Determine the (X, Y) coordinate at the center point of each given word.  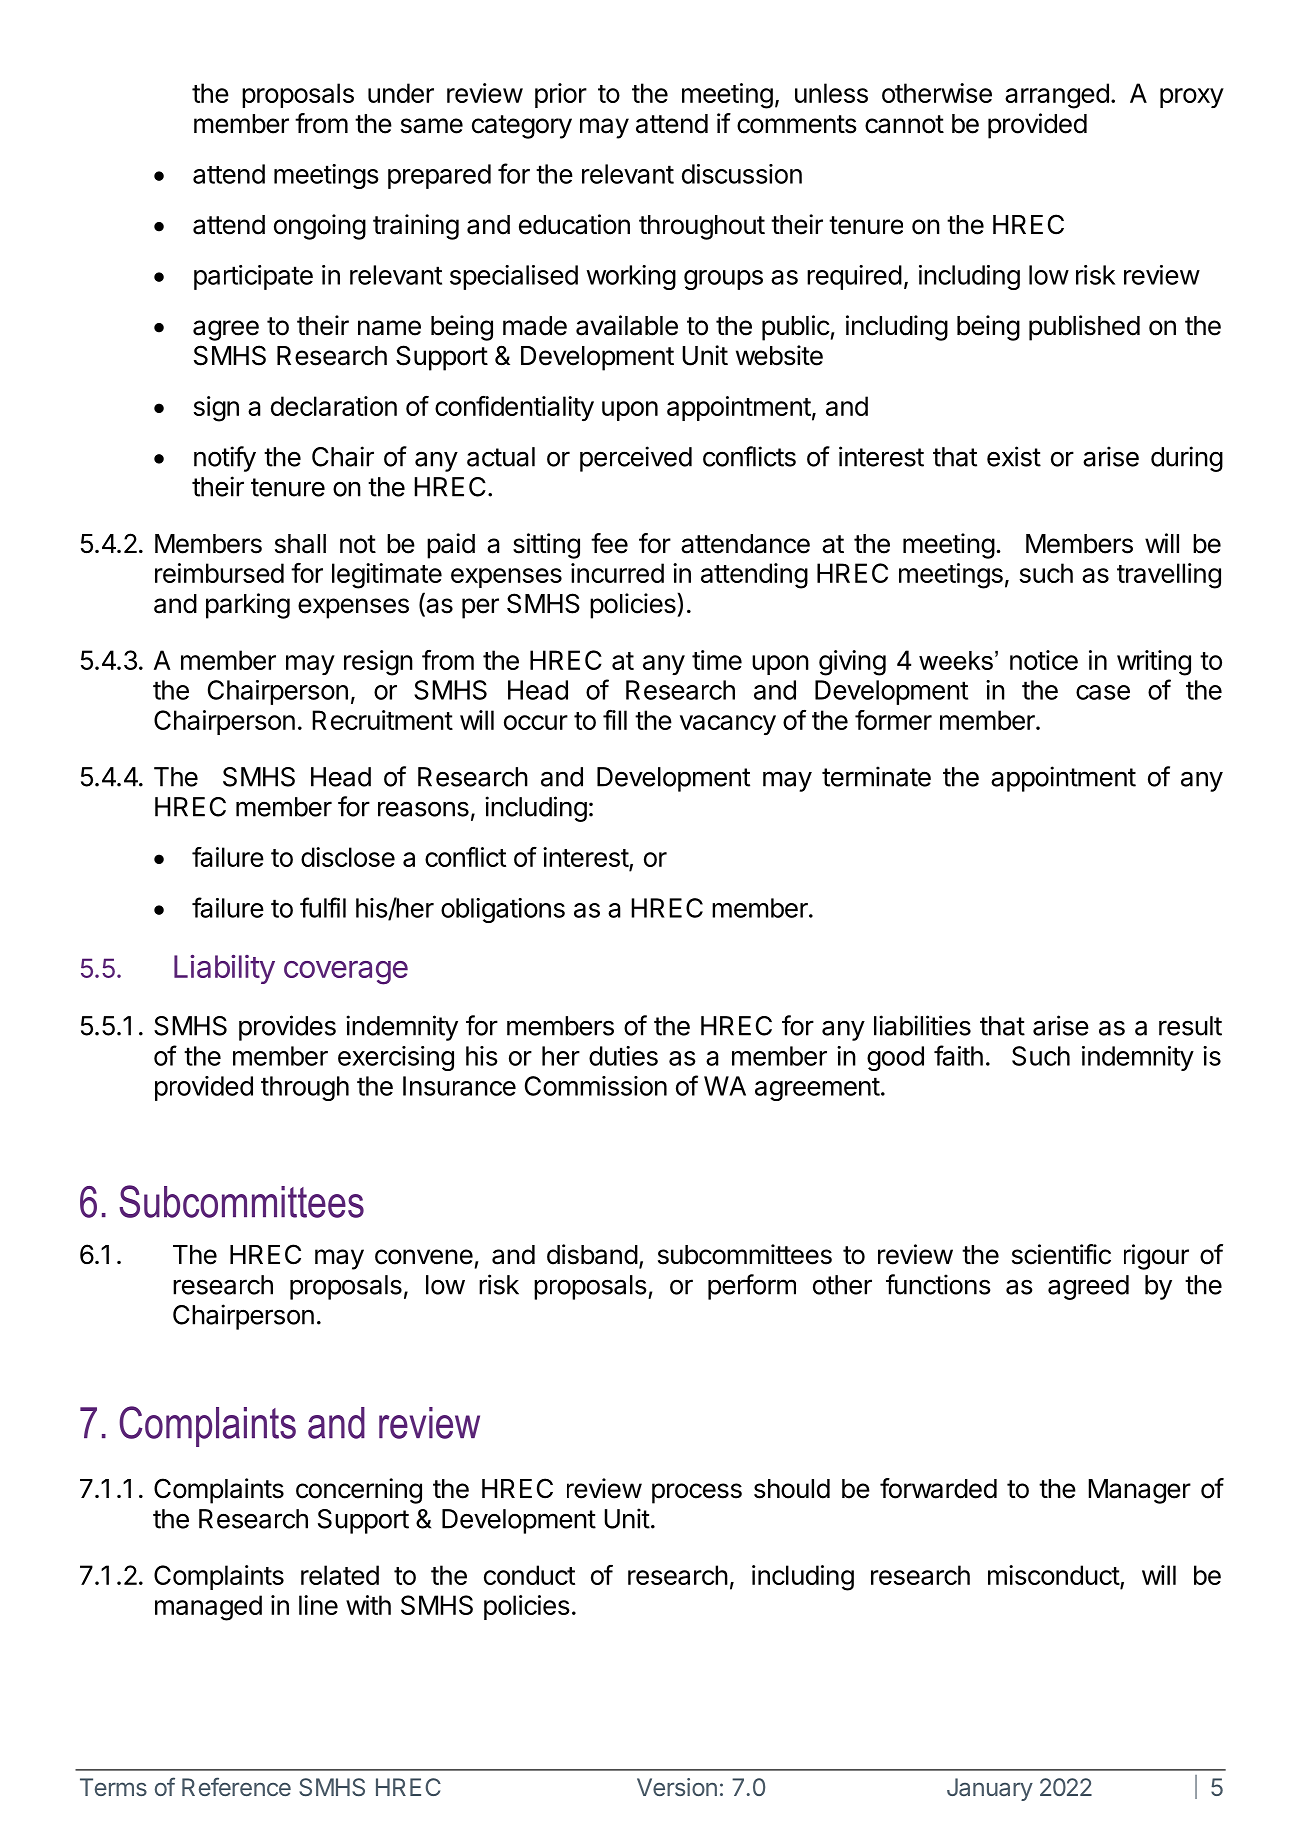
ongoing (320, 227)
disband (592, 1254)
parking (248, 606)
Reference (236, 1786)
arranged (1057, 96)
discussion (742, 174)
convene (424, 1257)
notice (1044, 660)
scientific (1061, 1254)
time (717, 660)
